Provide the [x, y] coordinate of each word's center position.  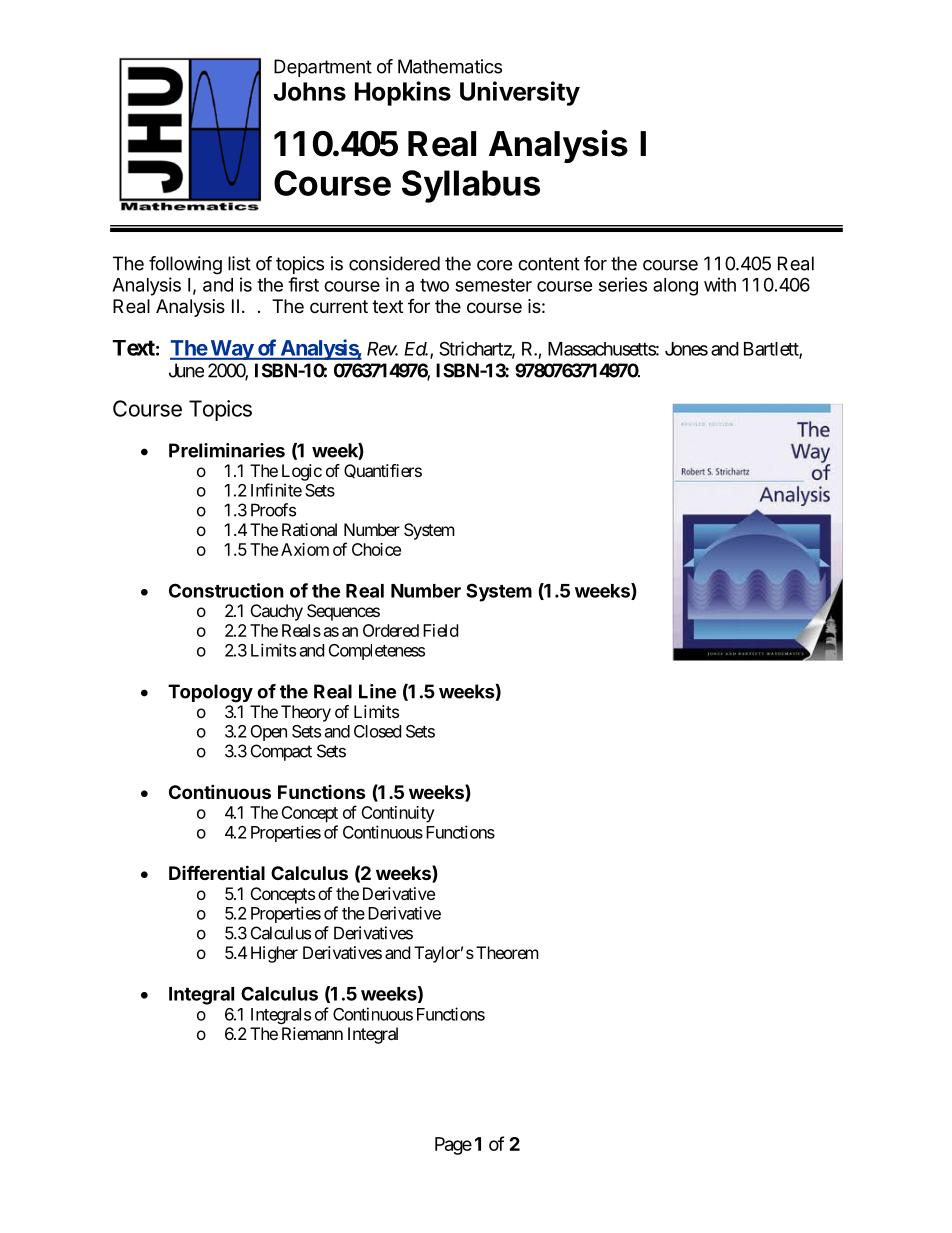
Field [440, 630]
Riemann [312, 1033]
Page [453, 1146]
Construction [226, 590]
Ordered [391, 630]
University [520, 93]
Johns [310, 91]
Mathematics [450, 66]
